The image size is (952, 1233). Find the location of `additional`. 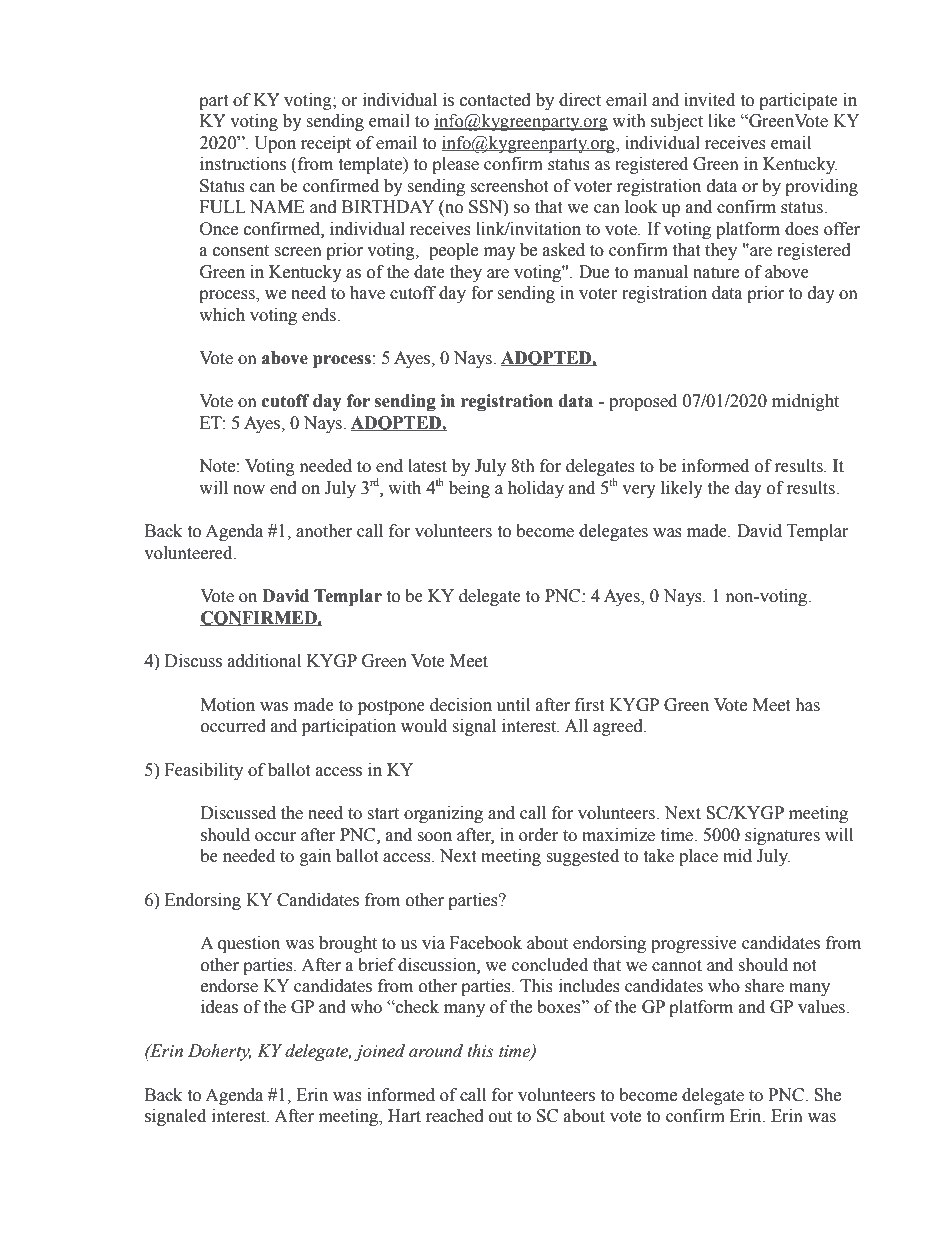

additional is located at coordinates (264, 661).
